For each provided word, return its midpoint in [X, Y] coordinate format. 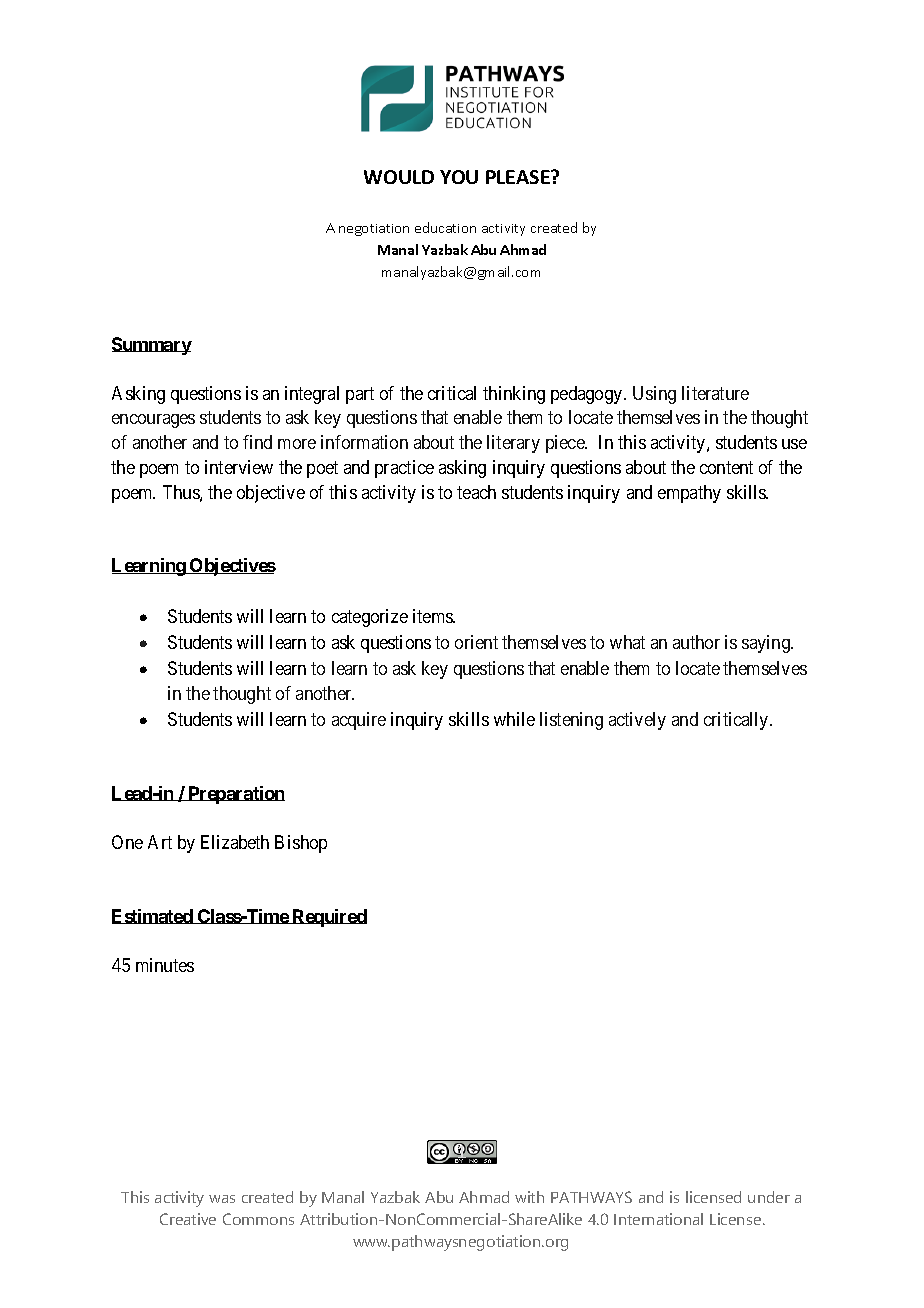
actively [637, 721]
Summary [152, 346]
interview [239, 467]
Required [328, 918]
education [445, 227]
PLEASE [519, 177]
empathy [689, 494]
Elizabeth [235, 842]
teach [476, 492]
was [222, 1199]
